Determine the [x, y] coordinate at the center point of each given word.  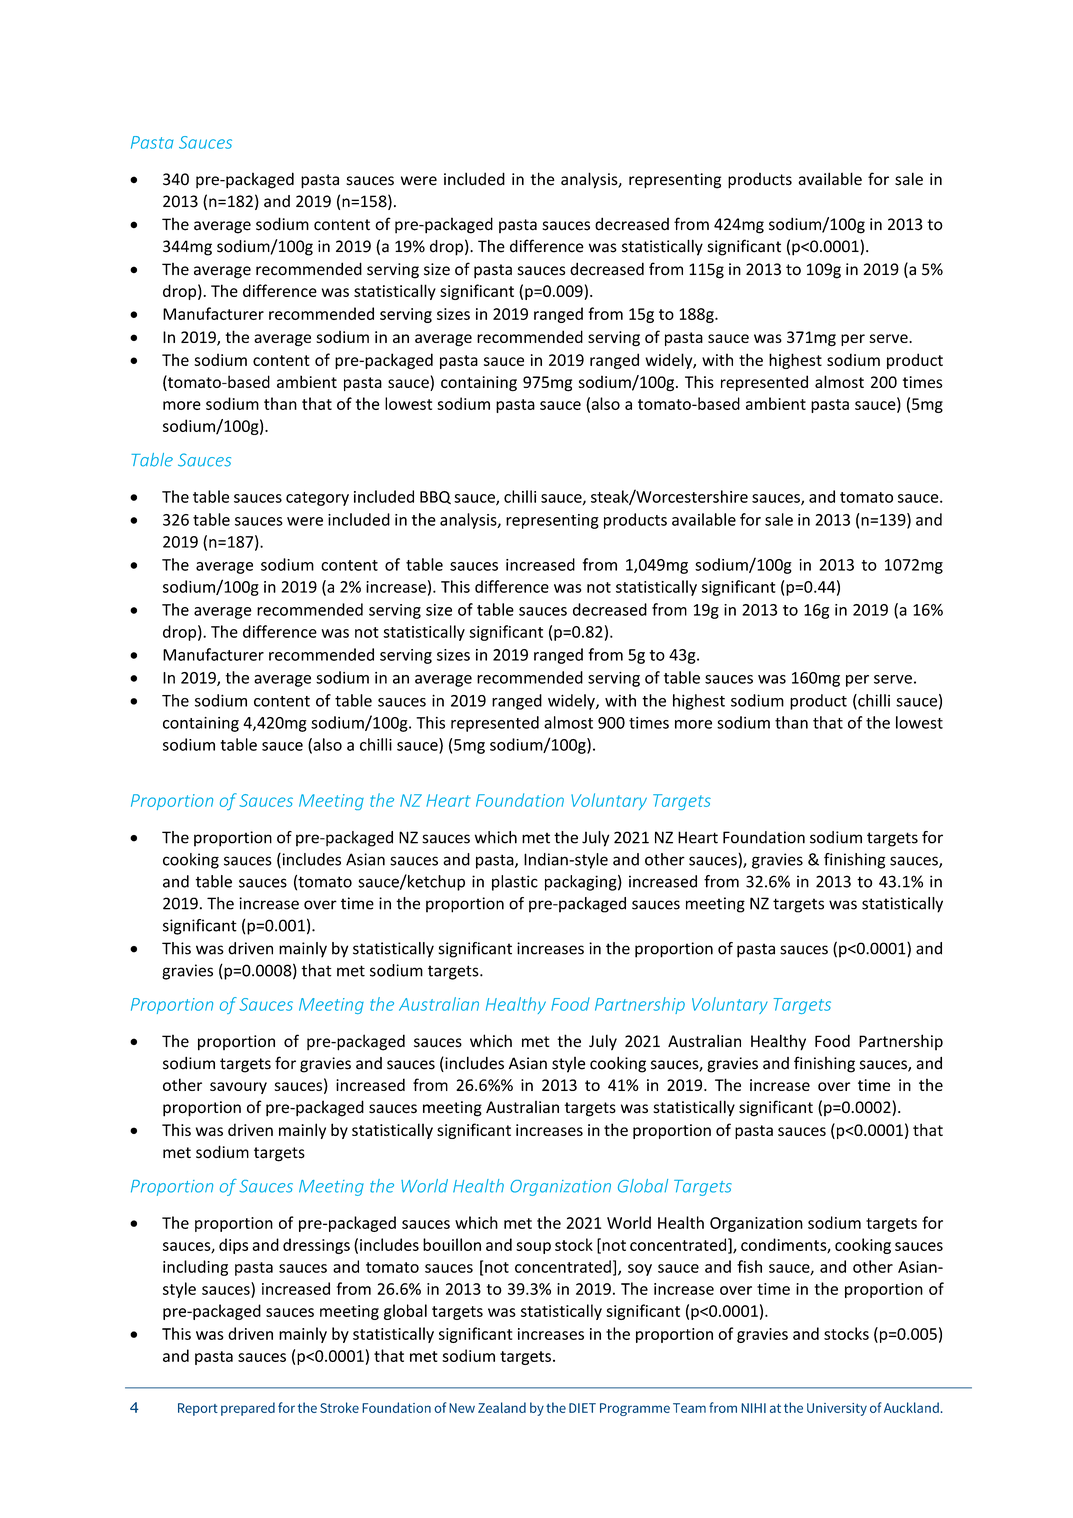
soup [533, 1248]
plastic [515, 883]
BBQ [435, 497]
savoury [238, 1088]
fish [749, 1266]
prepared [248, 1409]
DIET [582, 1408]
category [317, 499]
